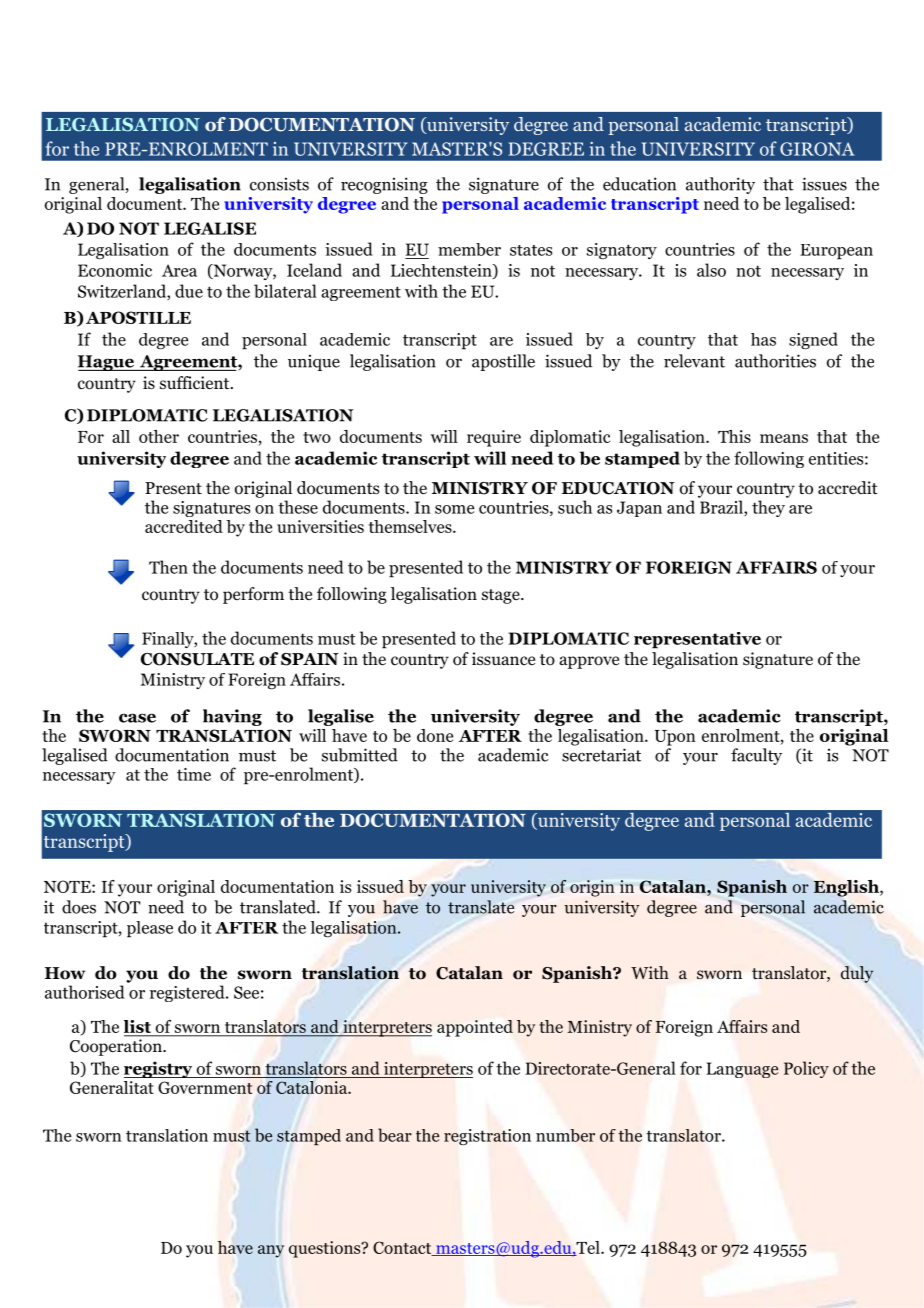 This screenshot has height=1308, width=924. What do you see at coordinates (435, 735) in the screenshot?
I see `done` at bounding box center [435, 735].
